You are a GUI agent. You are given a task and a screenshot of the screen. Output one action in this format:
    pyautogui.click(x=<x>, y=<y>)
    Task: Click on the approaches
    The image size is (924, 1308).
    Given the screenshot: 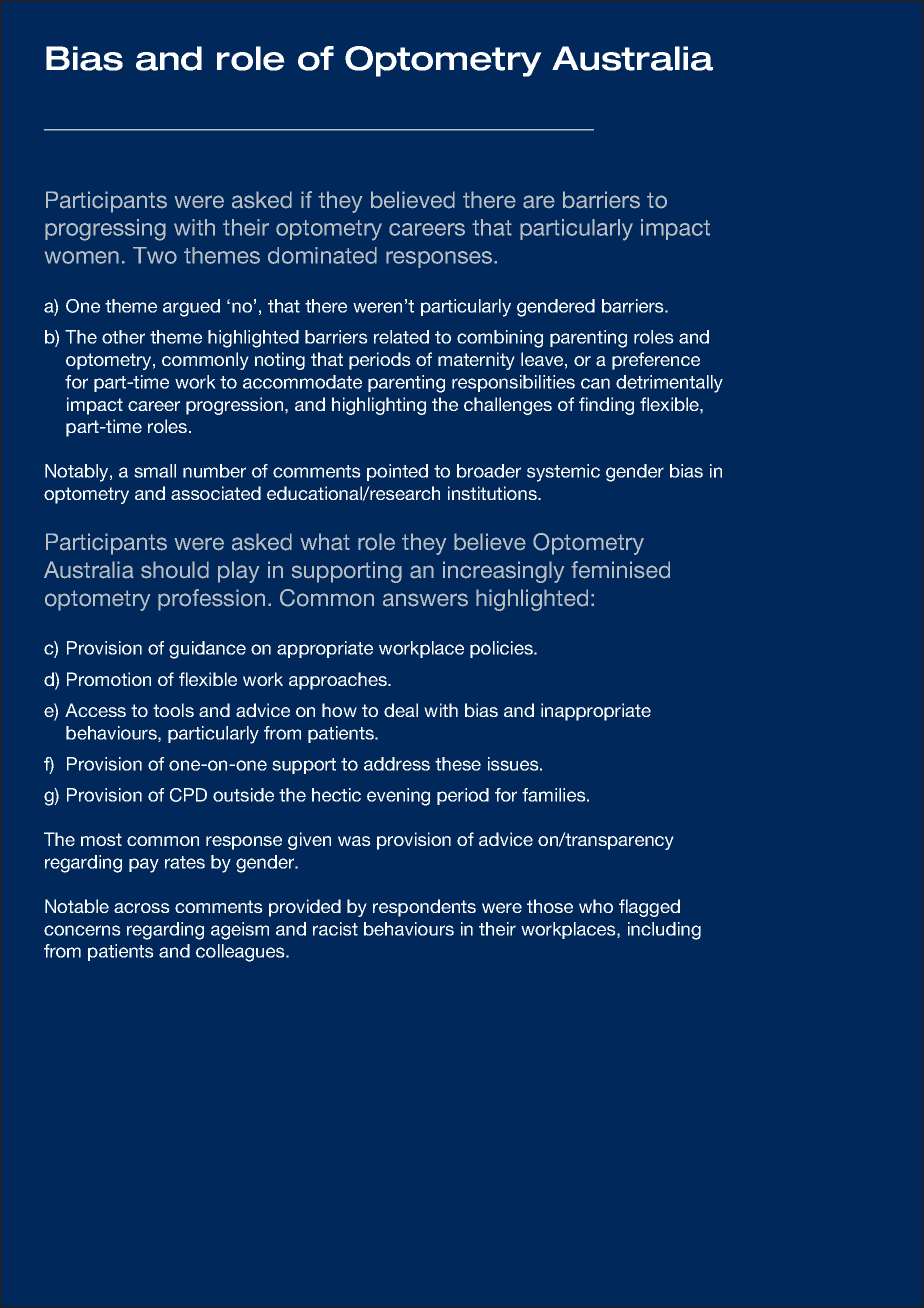 What is the action you would take?
    pyautogui.click(x=339, y=681)
